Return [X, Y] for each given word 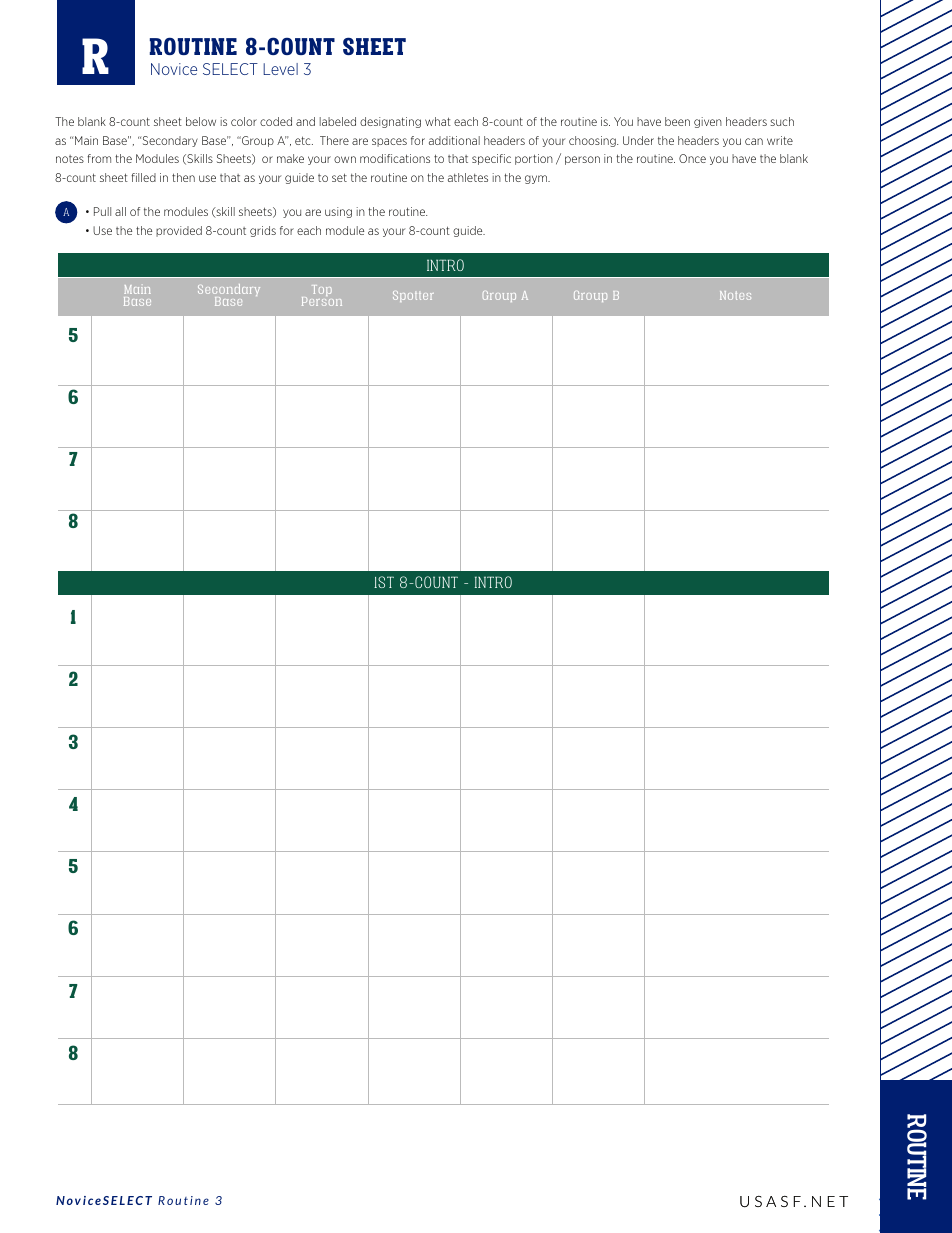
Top [322, 290]
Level [280, 69]
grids [263, 231]
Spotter [413, 296]
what [438, 121]
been [677, 121]
